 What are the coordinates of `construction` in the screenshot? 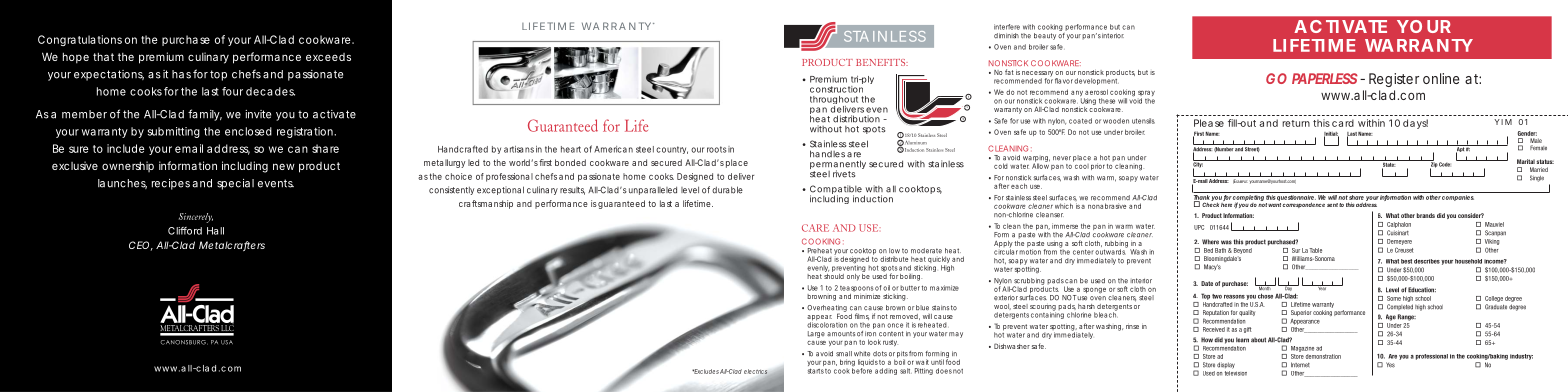 It's located at (836, 88).
